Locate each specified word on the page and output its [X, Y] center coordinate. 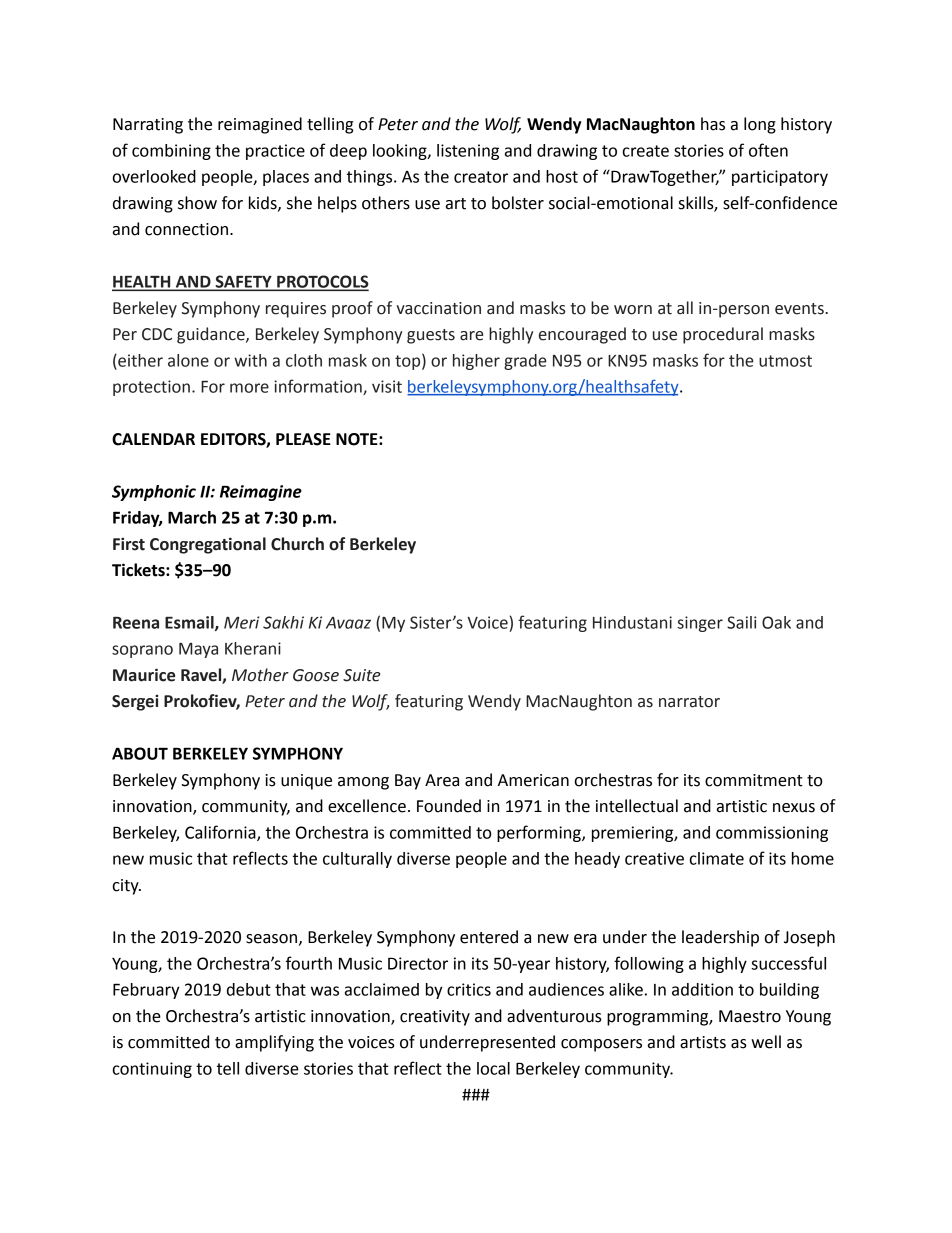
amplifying [274, 1043]
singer [700, 624]
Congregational [208, 545]
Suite [362, 675]
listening [468, 152]
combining [171, 152]
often [768, 150]
